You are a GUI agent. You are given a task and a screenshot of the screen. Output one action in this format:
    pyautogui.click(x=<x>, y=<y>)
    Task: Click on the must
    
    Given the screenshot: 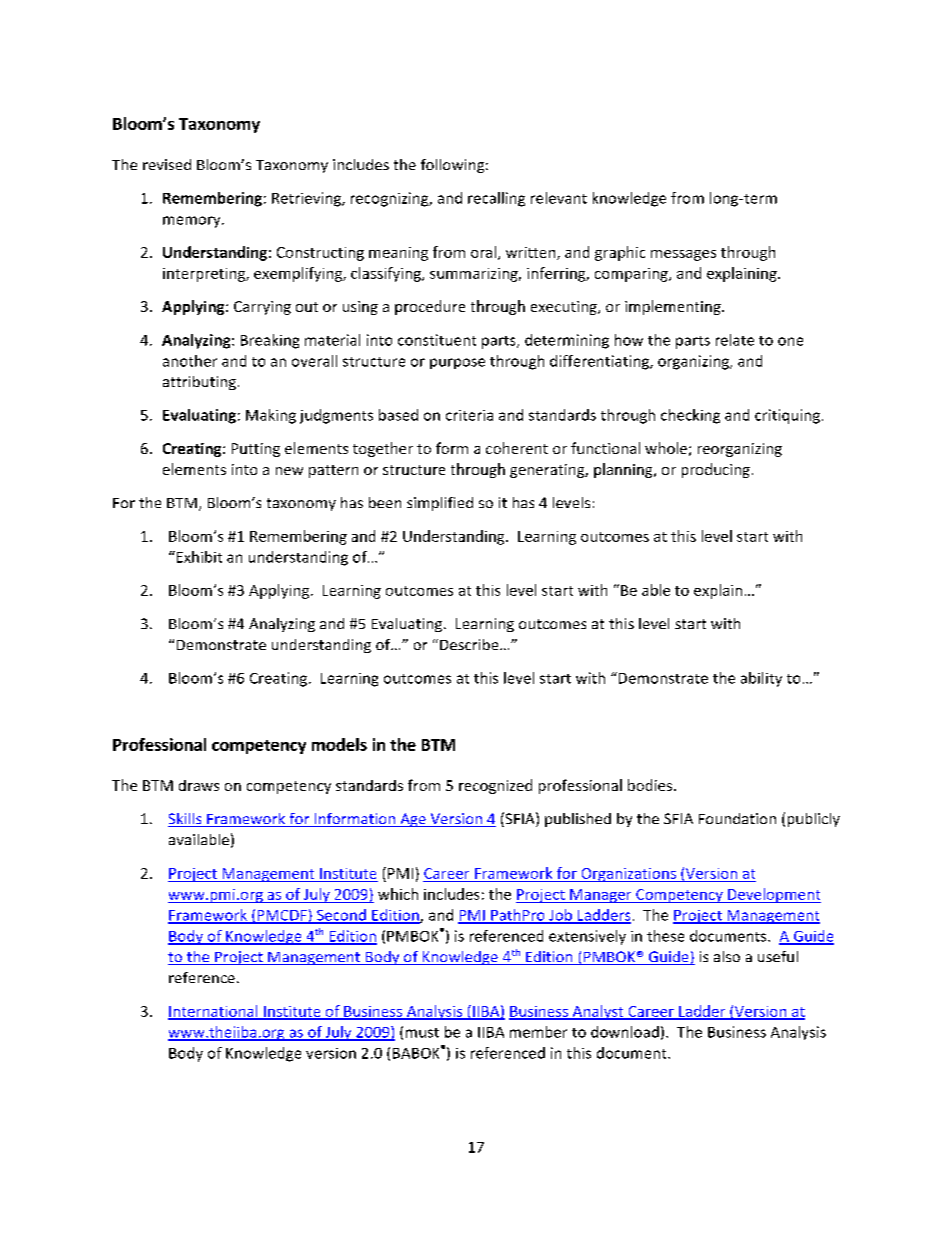 What is the action you would take?
    pyautogui.click(x=422, y=1033)
